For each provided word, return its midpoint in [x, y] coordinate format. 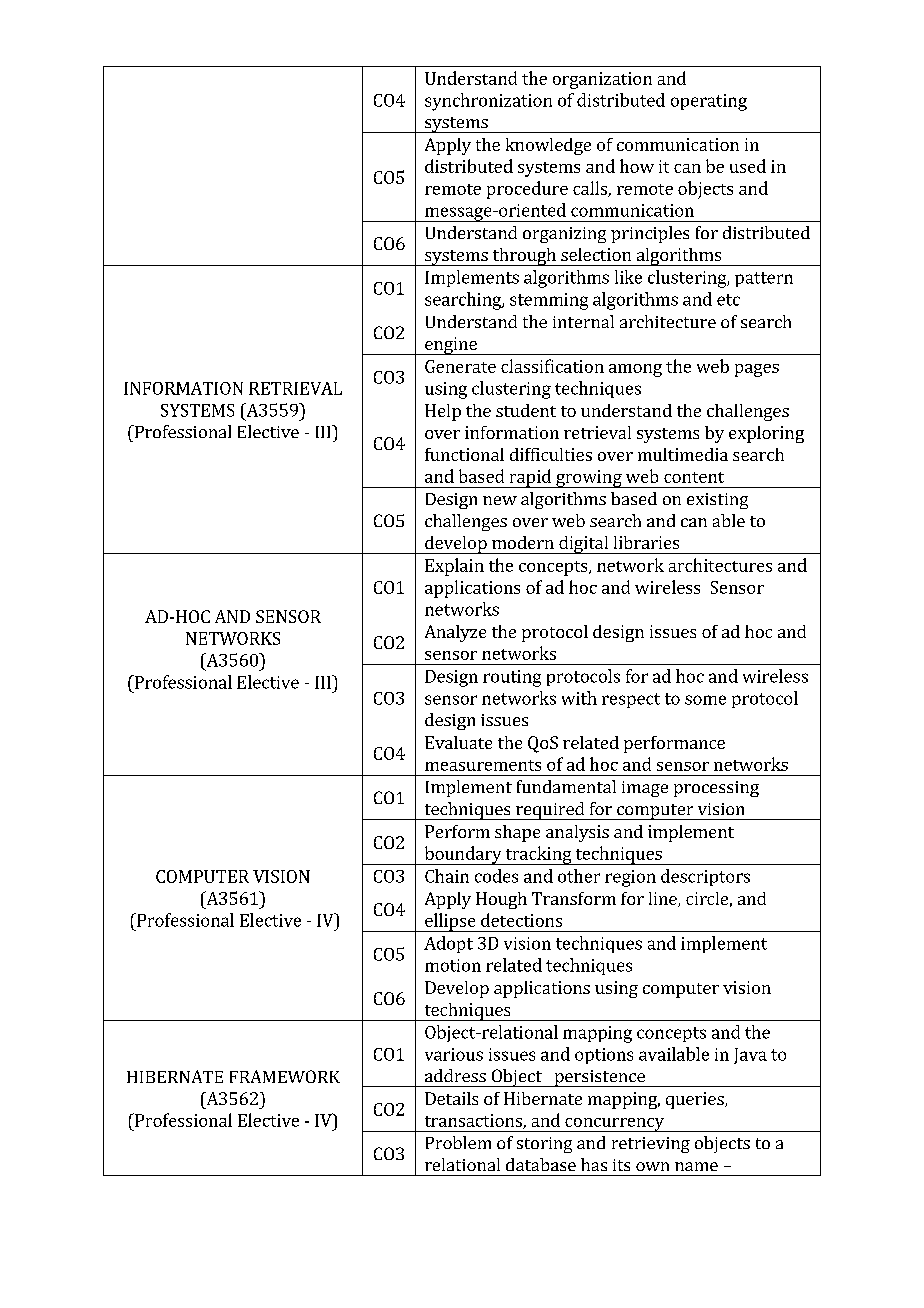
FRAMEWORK [285, 1076]
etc [728, 300]
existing [717, 501]
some [705, 700]
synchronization [488, 102]
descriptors [705, 877]
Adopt [448, 944]
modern [523, 542]
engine [451, 346]
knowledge [548, 146]
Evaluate [458, 742]
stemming [549, 301]
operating [709, 102]
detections [521, 920]
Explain [454, 567]
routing [512, 678]
